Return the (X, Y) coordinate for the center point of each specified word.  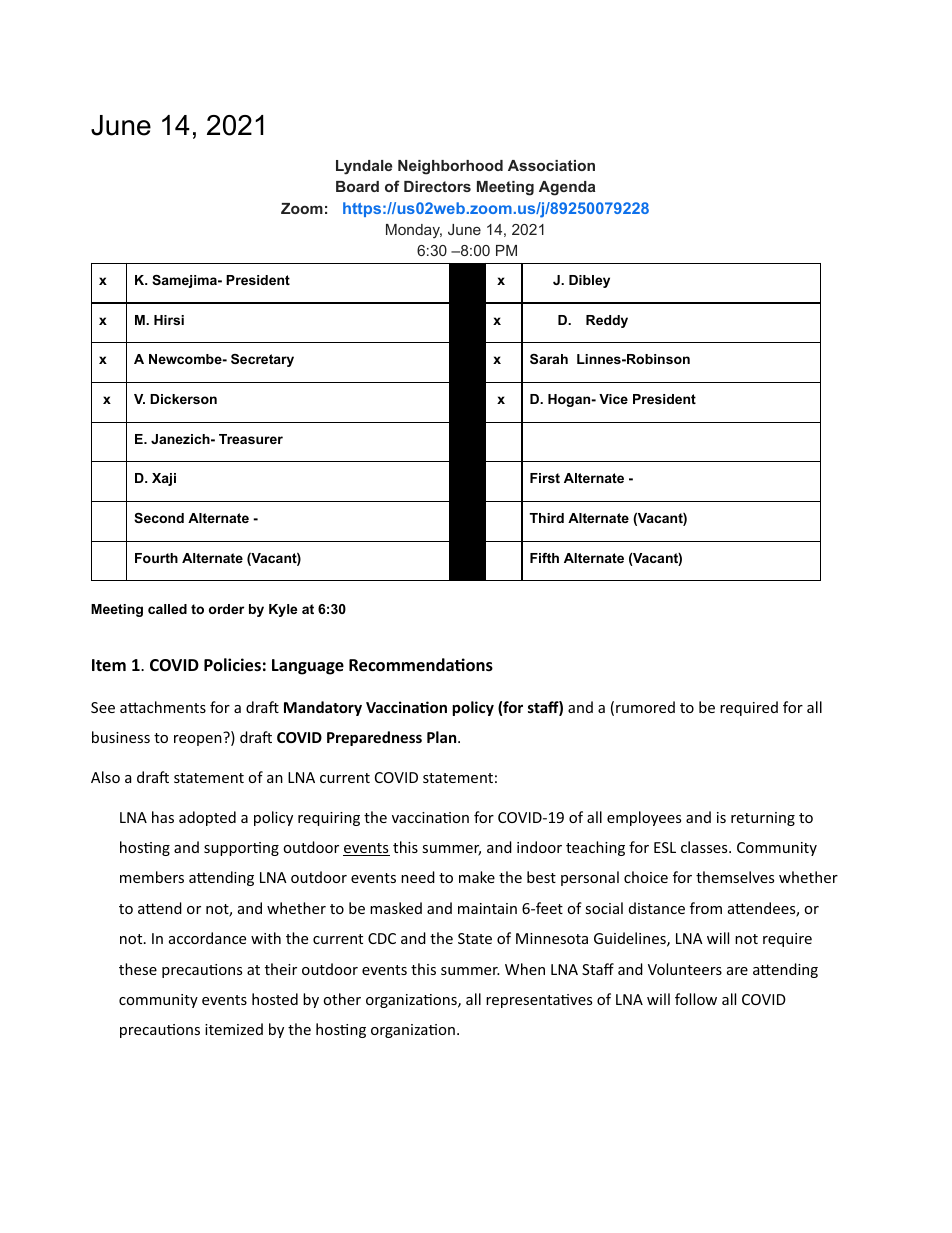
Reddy (607, 321)
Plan (443, 737)
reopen (198, 740)
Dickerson (183, 399)
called (167, 609)
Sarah (549, 359)
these (138, 969)
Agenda (567, 188)
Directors (437, 186)
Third (546, 518)
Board (357, 186)
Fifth (544, 558)
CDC (382, 938)
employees (644, 818)
